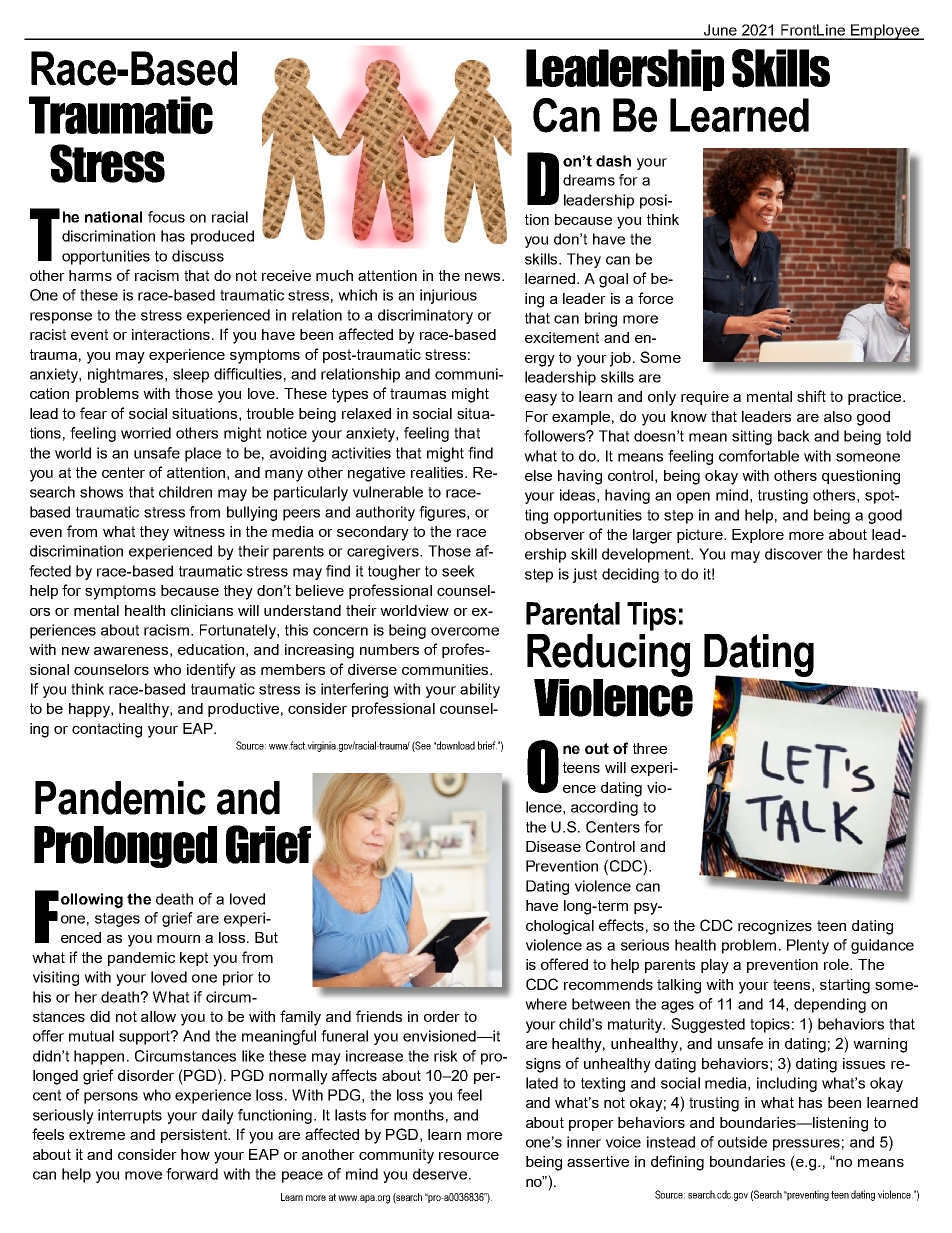  Describe the element at coordinates (794, 554) in the screenshot. I see `discover` at that location.
